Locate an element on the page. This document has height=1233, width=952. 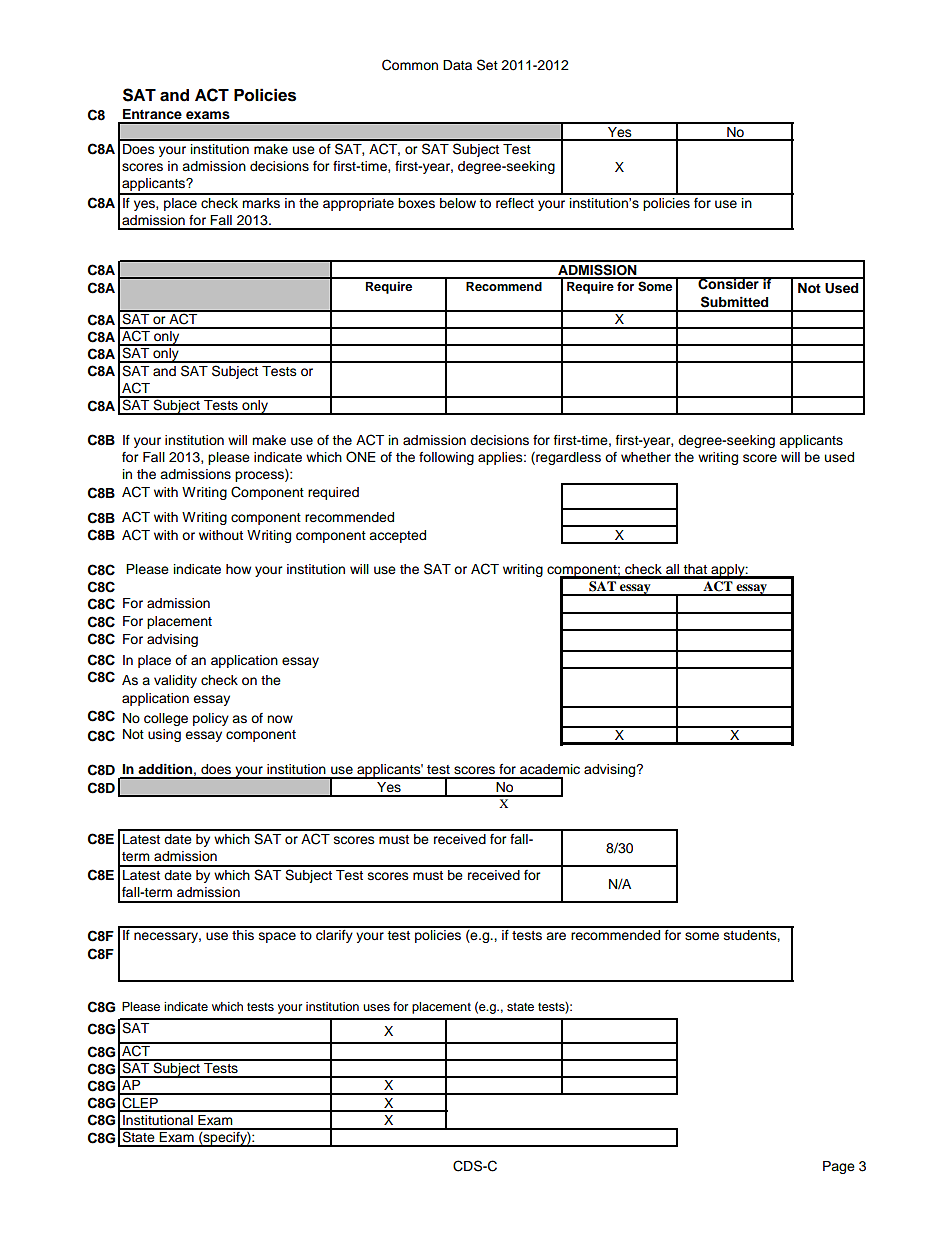
whether is located at coordinates (646, 457).
